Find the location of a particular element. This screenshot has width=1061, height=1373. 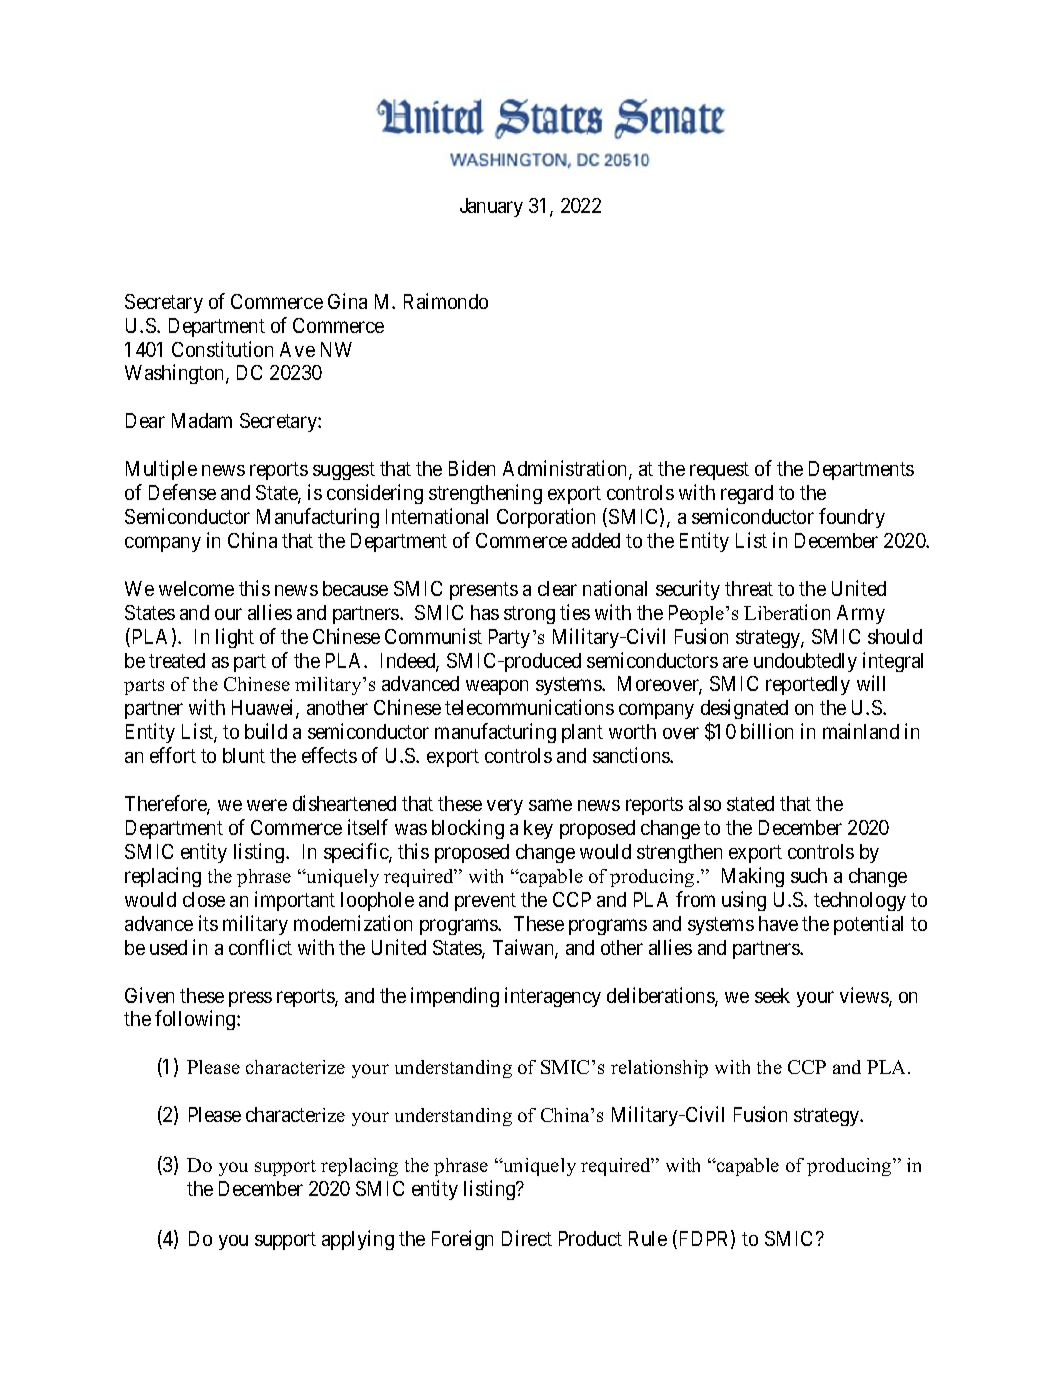

January is located at coordinates (491, 207).
